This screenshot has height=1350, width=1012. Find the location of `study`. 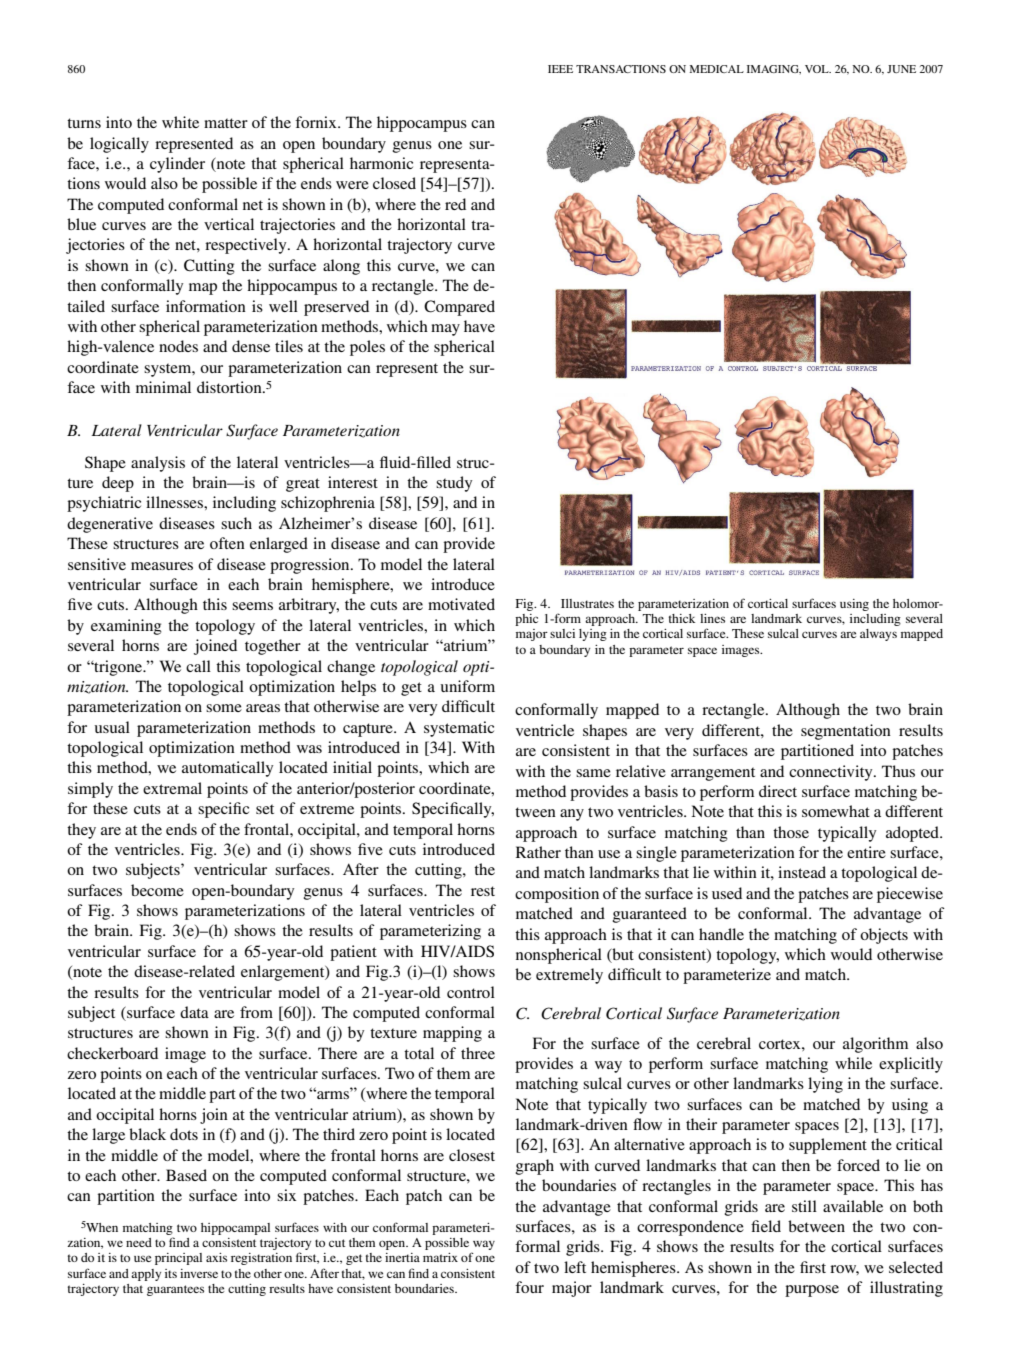

study is located at coordinates (454, 484).
